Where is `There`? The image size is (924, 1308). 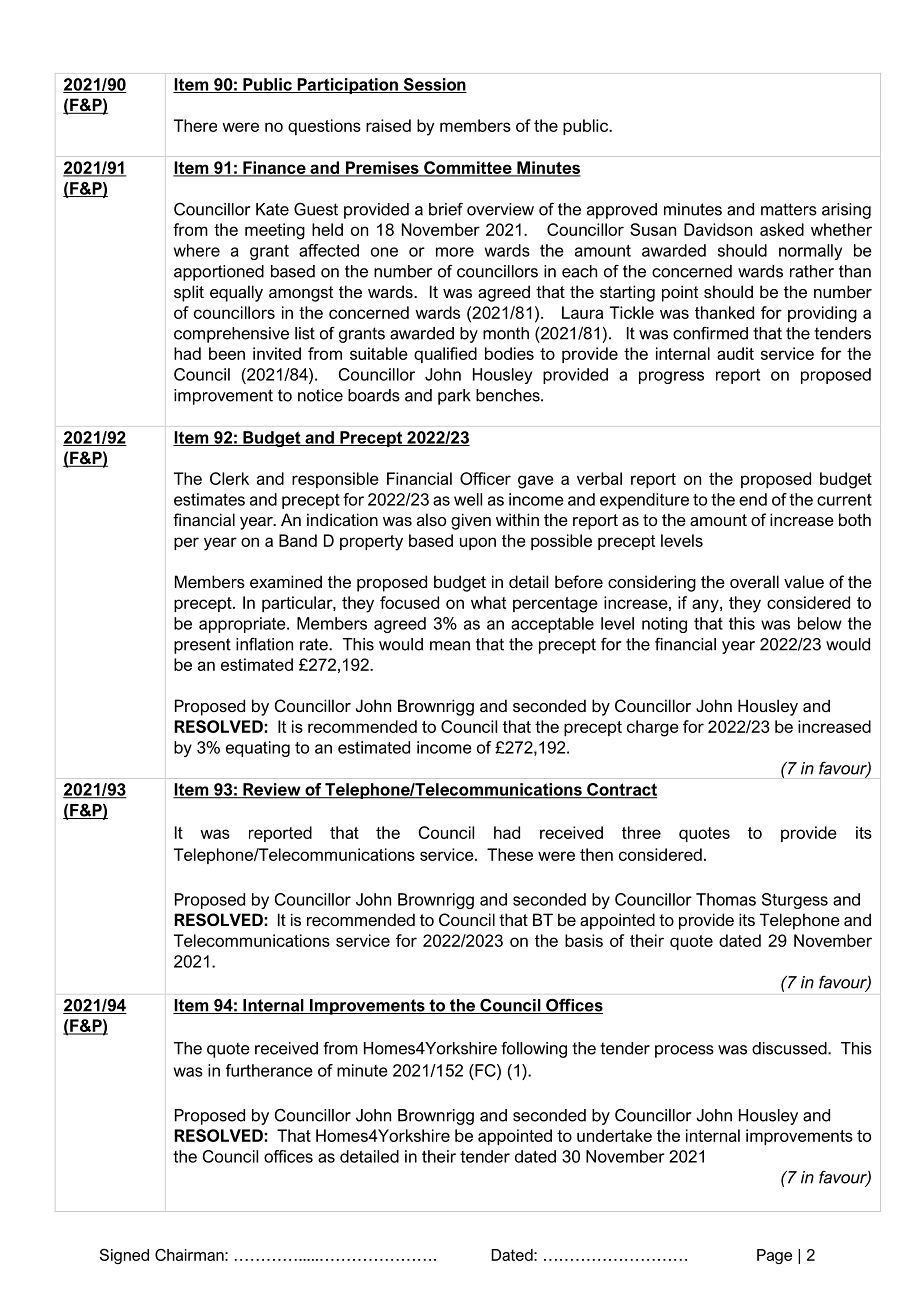
There is located at coordinates (195, 125).
